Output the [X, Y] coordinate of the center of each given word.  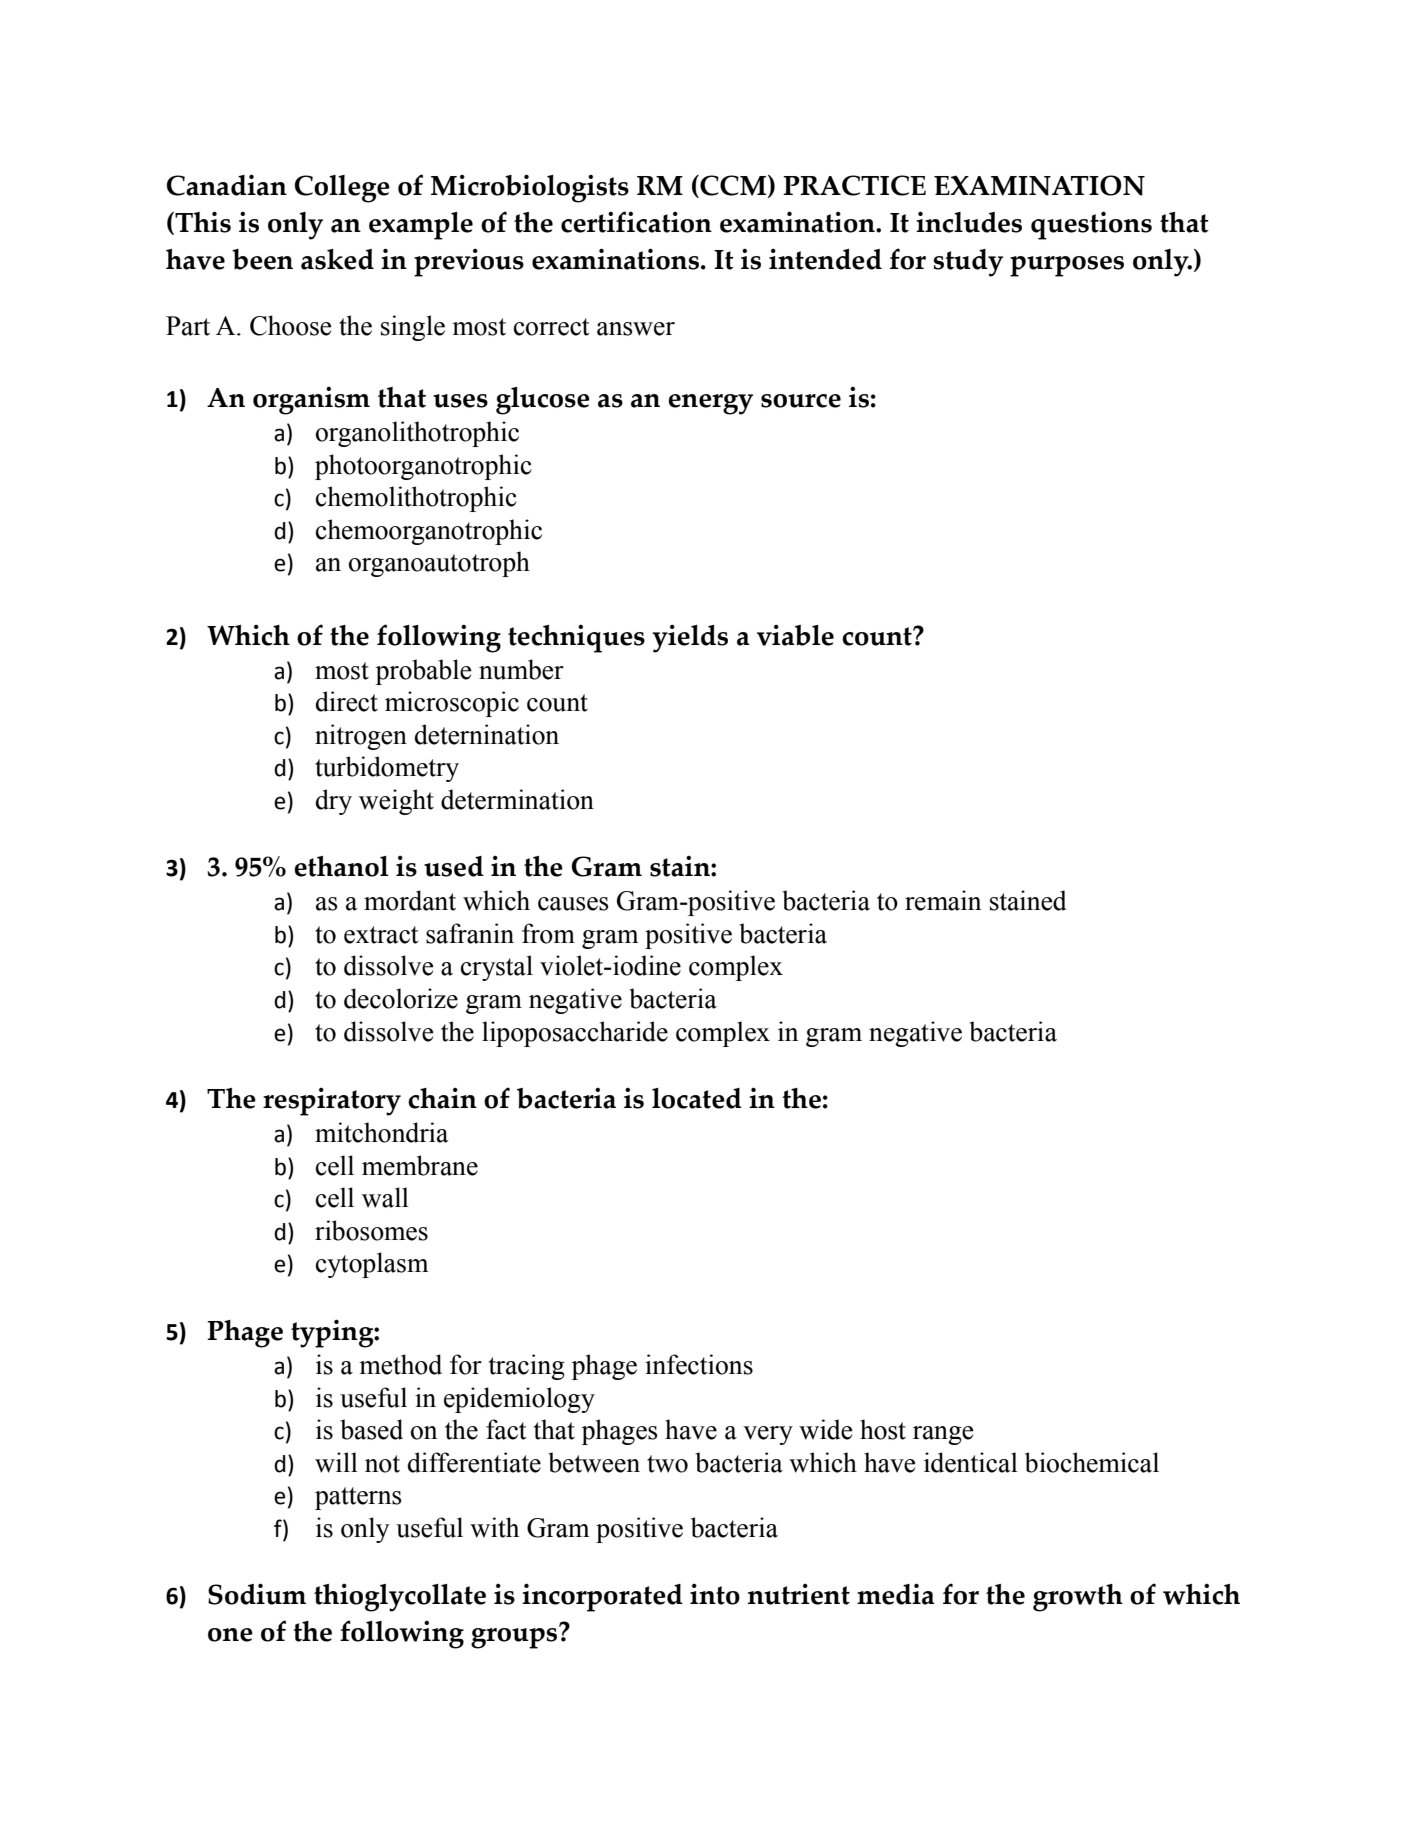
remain [943, 900]
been [262, 259]
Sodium [257, 1594]
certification [636, 222]
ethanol [341, 866]
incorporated [602, 1597]
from [548, 933]
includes [969, 222]
